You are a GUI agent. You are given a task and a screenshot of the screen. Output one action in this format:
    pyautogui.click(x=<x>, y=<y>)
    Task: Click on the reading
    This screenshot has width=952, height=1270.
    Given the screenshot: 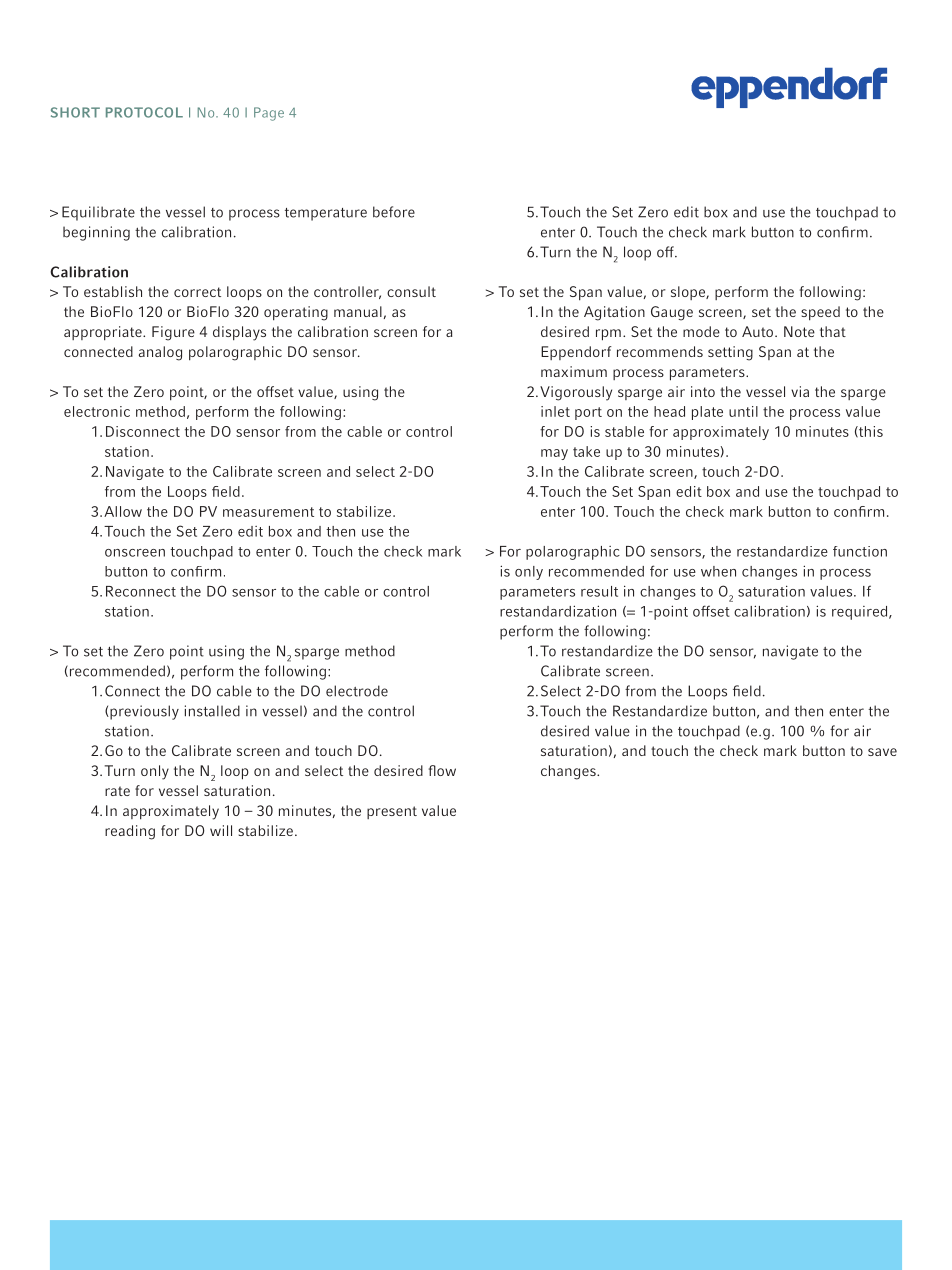 What is the action you would take?
    pyautogui.click(x=130, y=832)
